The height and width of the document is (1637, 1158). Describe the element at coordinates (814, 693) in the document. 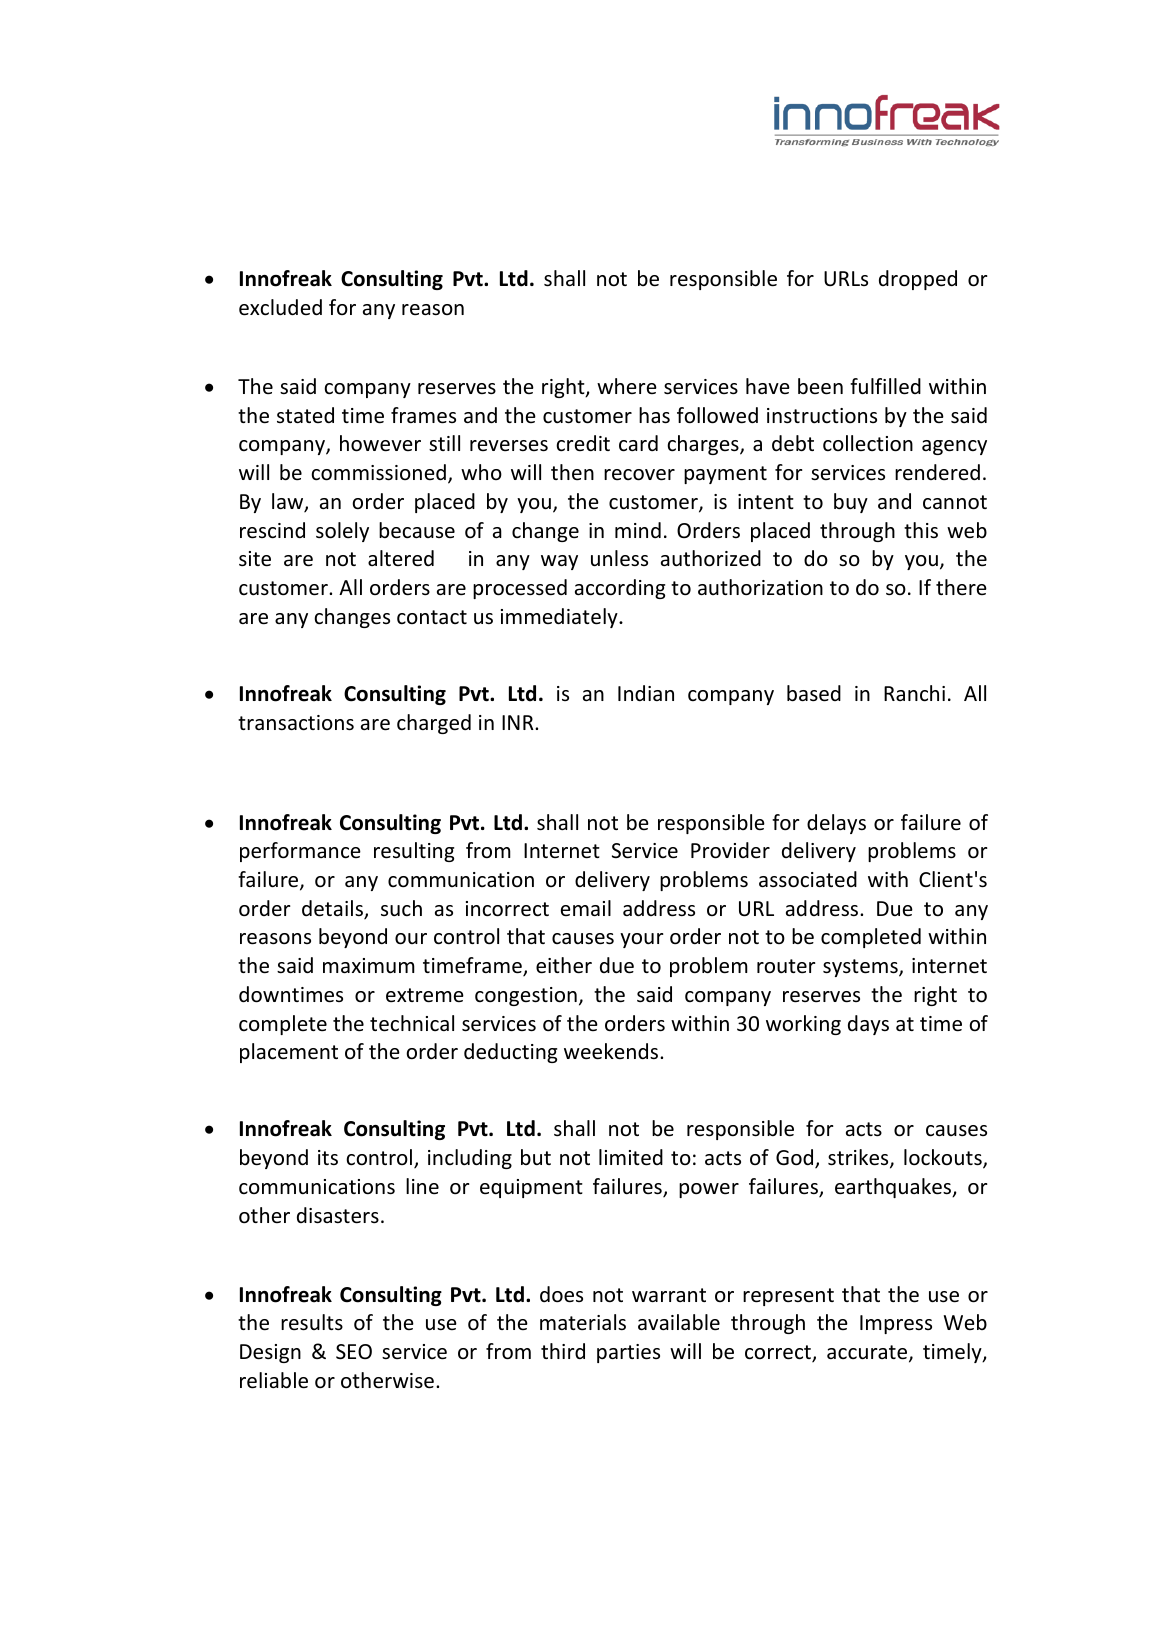

I see `based` at that location.
